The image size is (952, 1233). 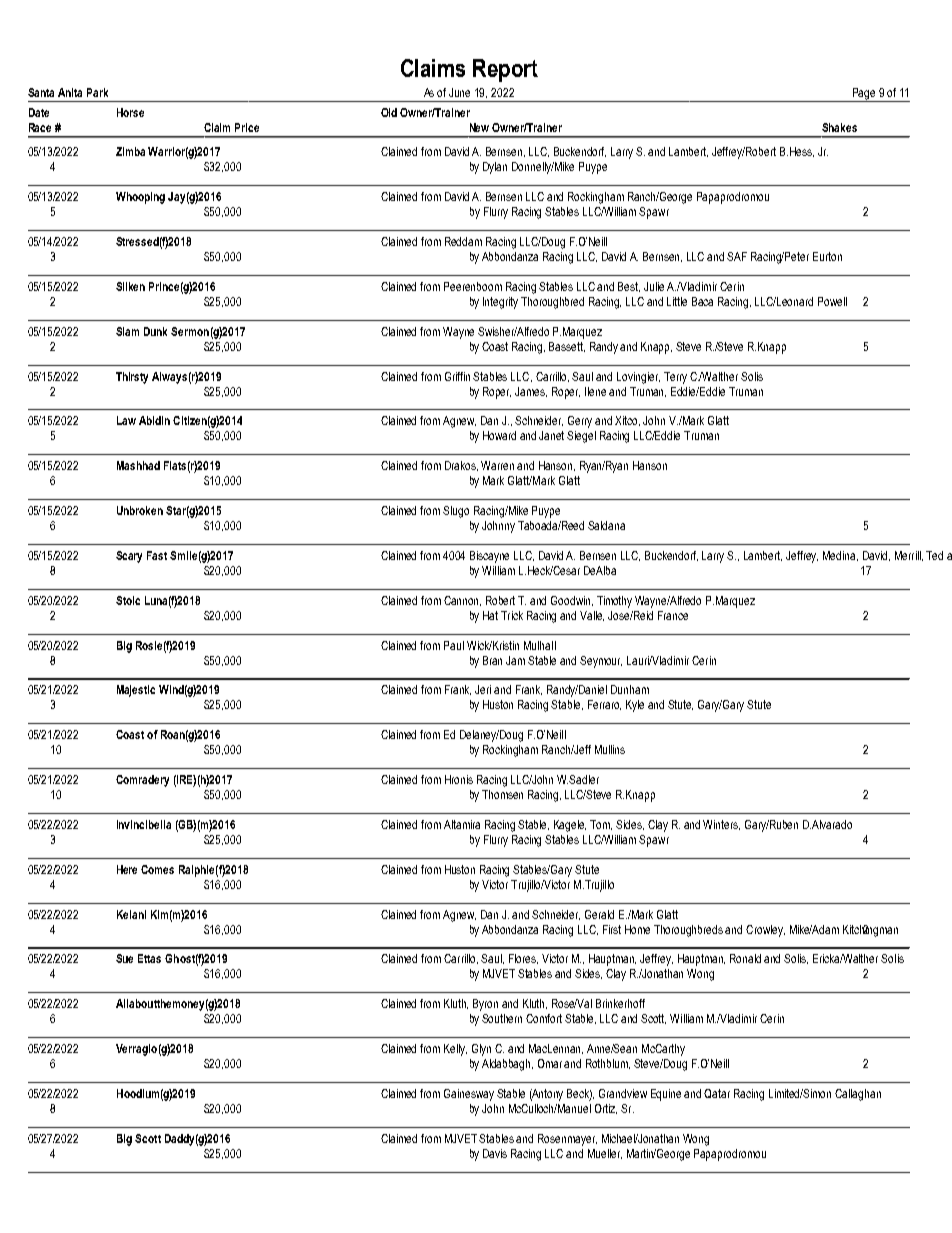 I want to click on June, so click(x=459, y=92).
